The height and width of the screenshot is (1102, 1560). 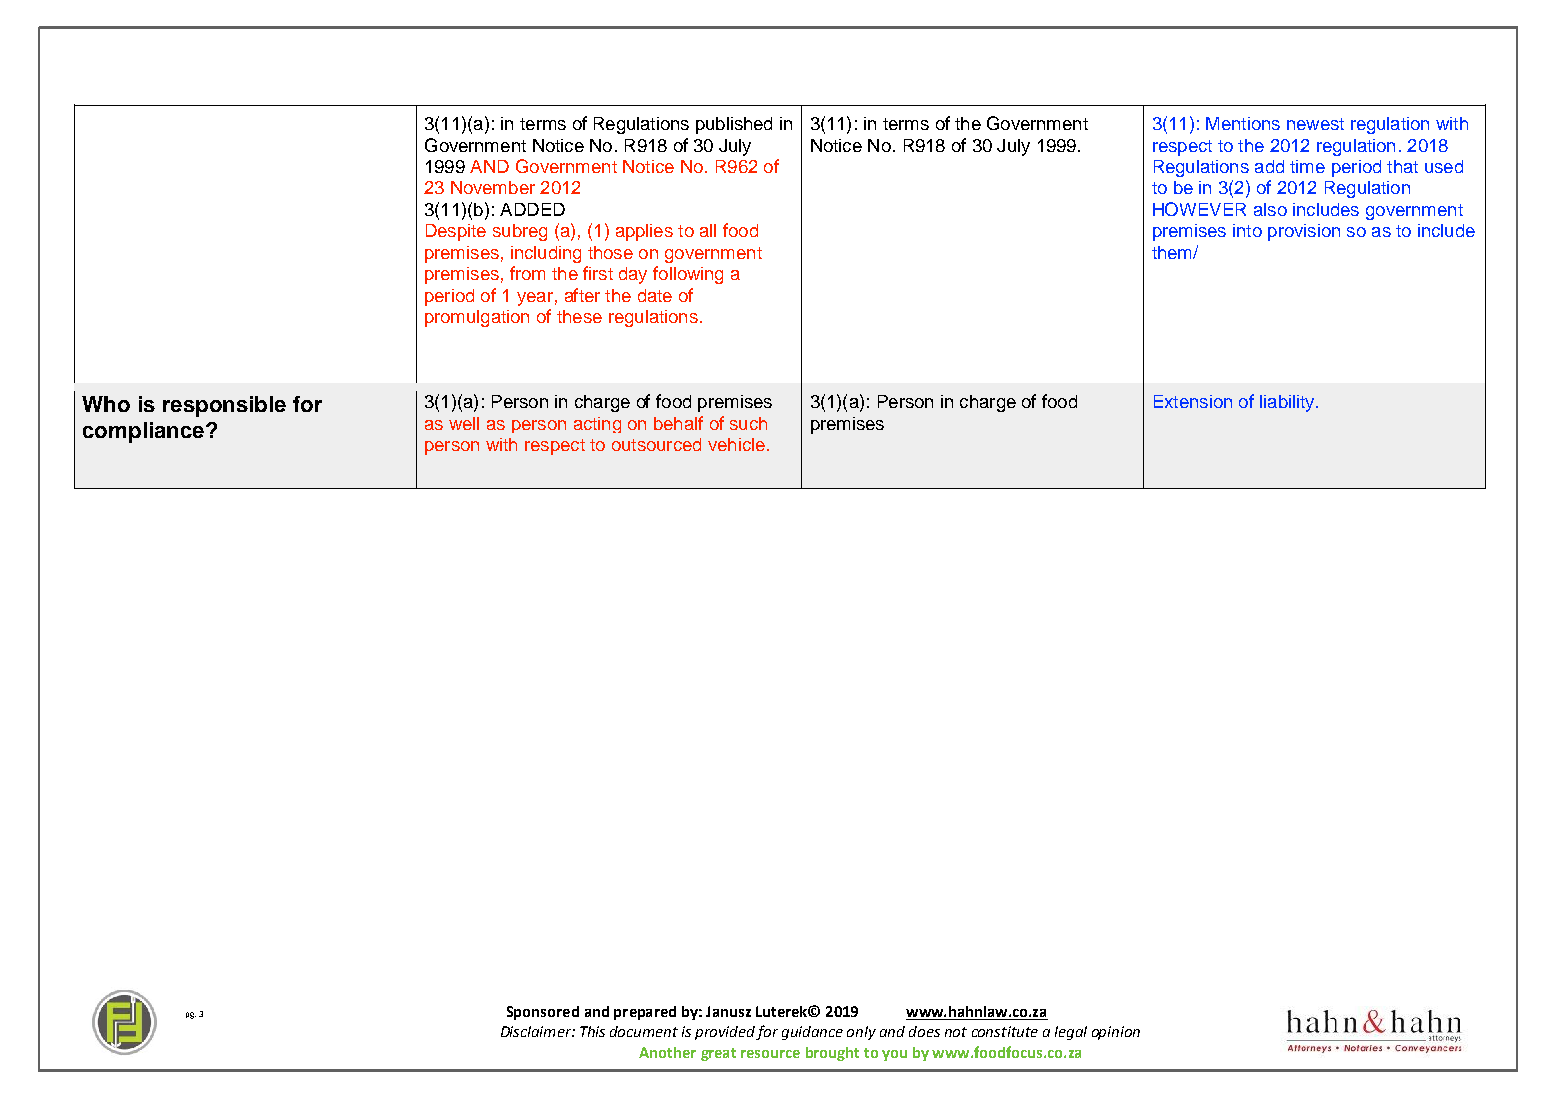 What do you see at coordinates (592, 1031) in the screenshot?
I see `This` at bounding box center [592, 1031].
